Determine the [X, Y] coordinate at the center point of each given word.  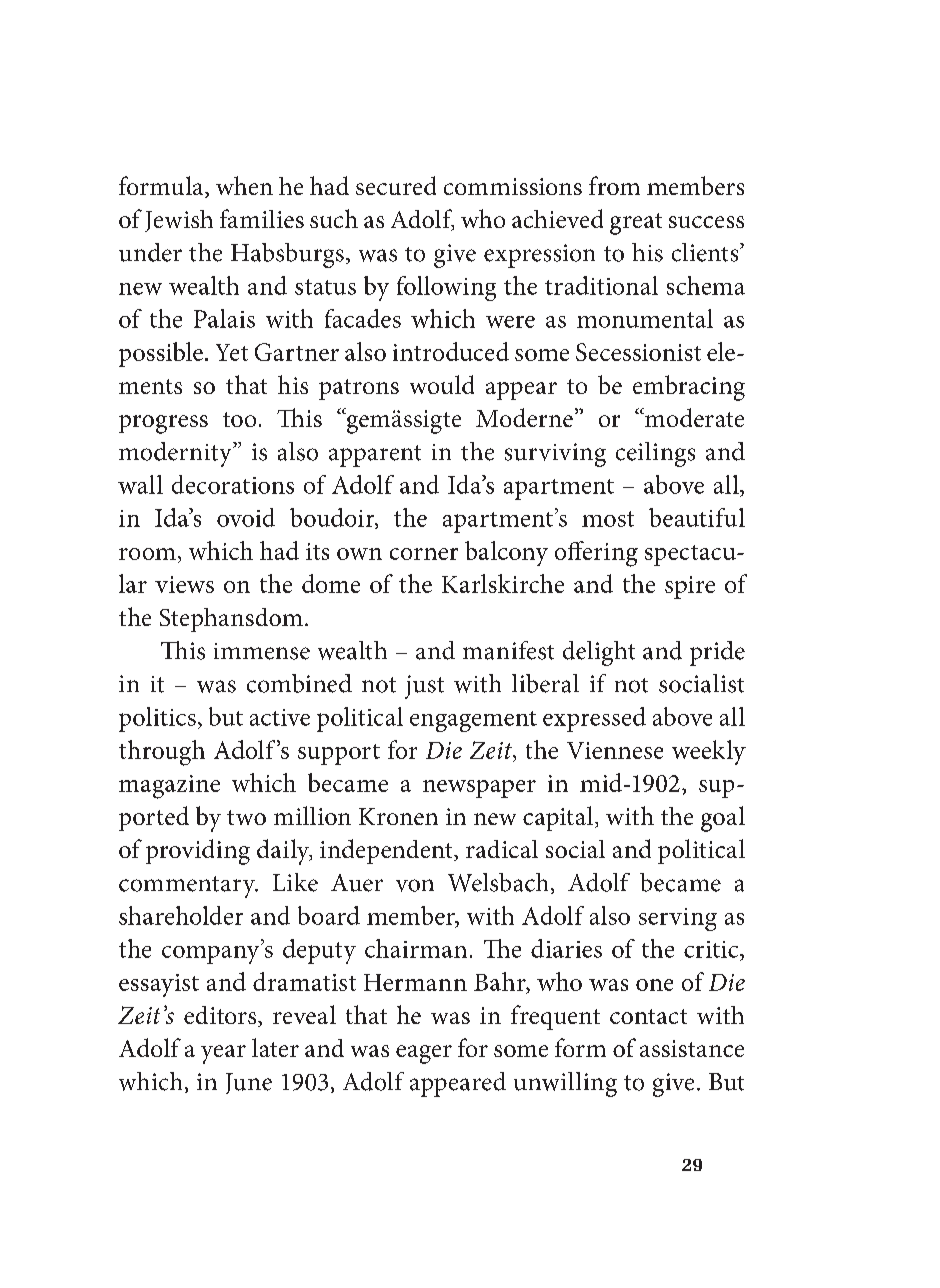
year [223, 1054]
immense [262, 651]
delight [599, 653]
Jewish [179, 221]
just [424, 687]
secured [396, 185]
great [636, 224]
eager [424, 1054]
